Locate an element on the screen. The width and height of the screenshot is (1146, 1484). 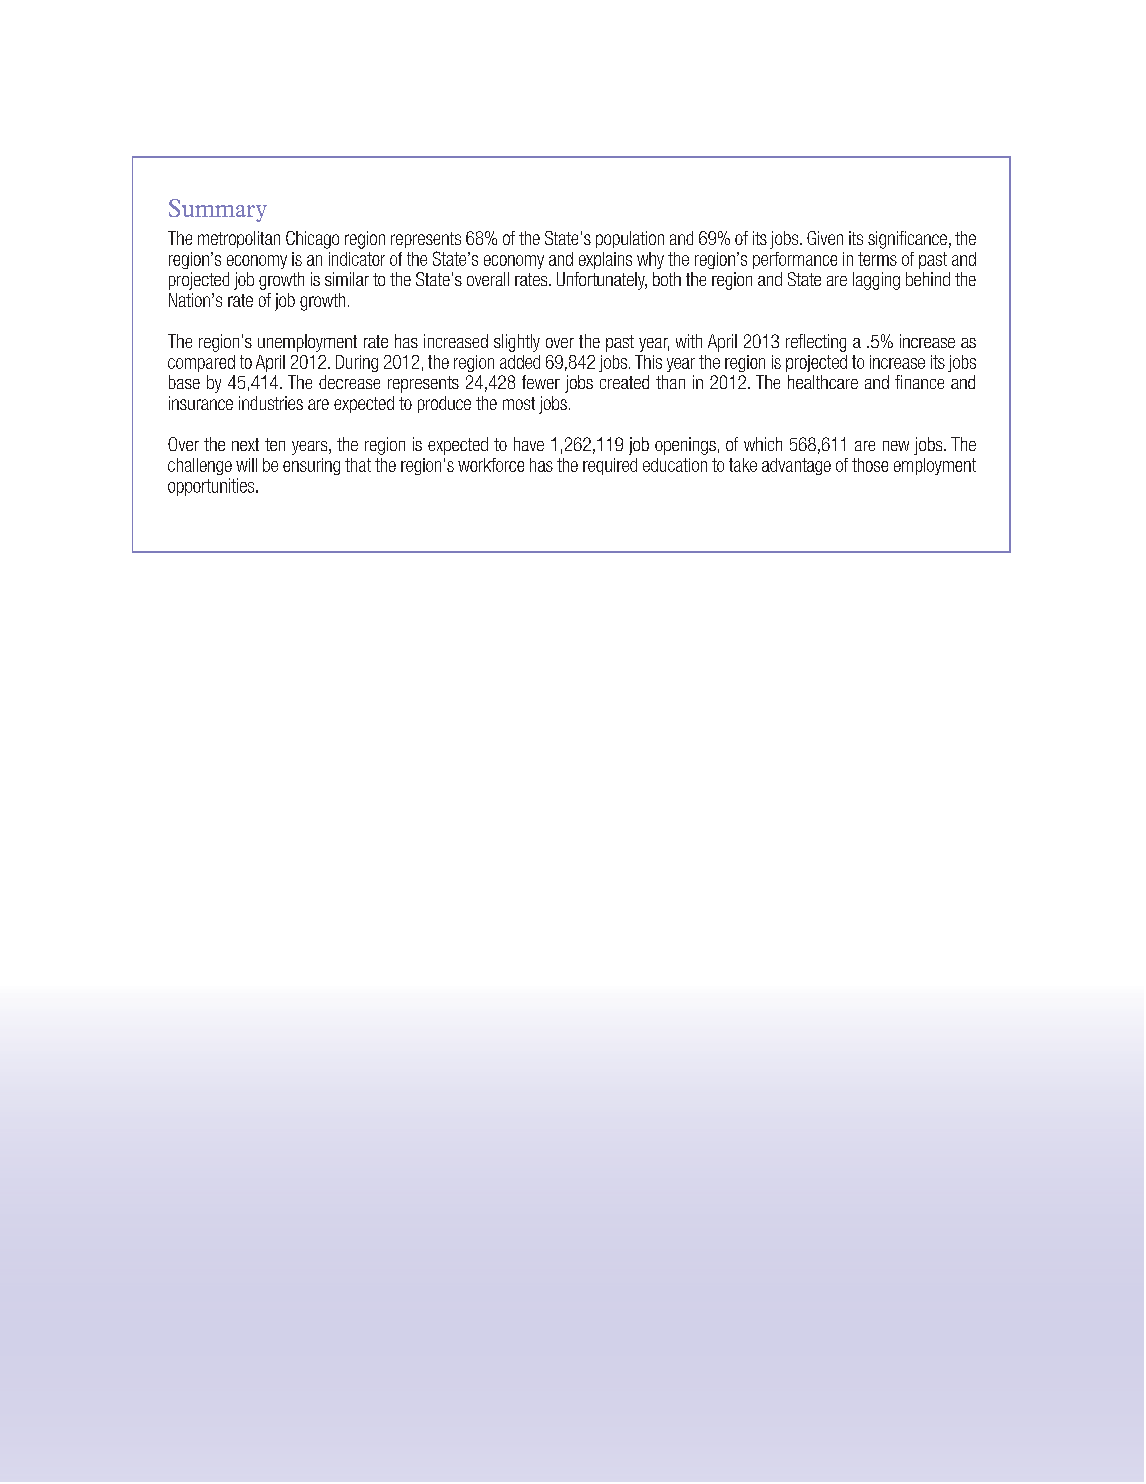
similar is located at coordinates (347, 279).
